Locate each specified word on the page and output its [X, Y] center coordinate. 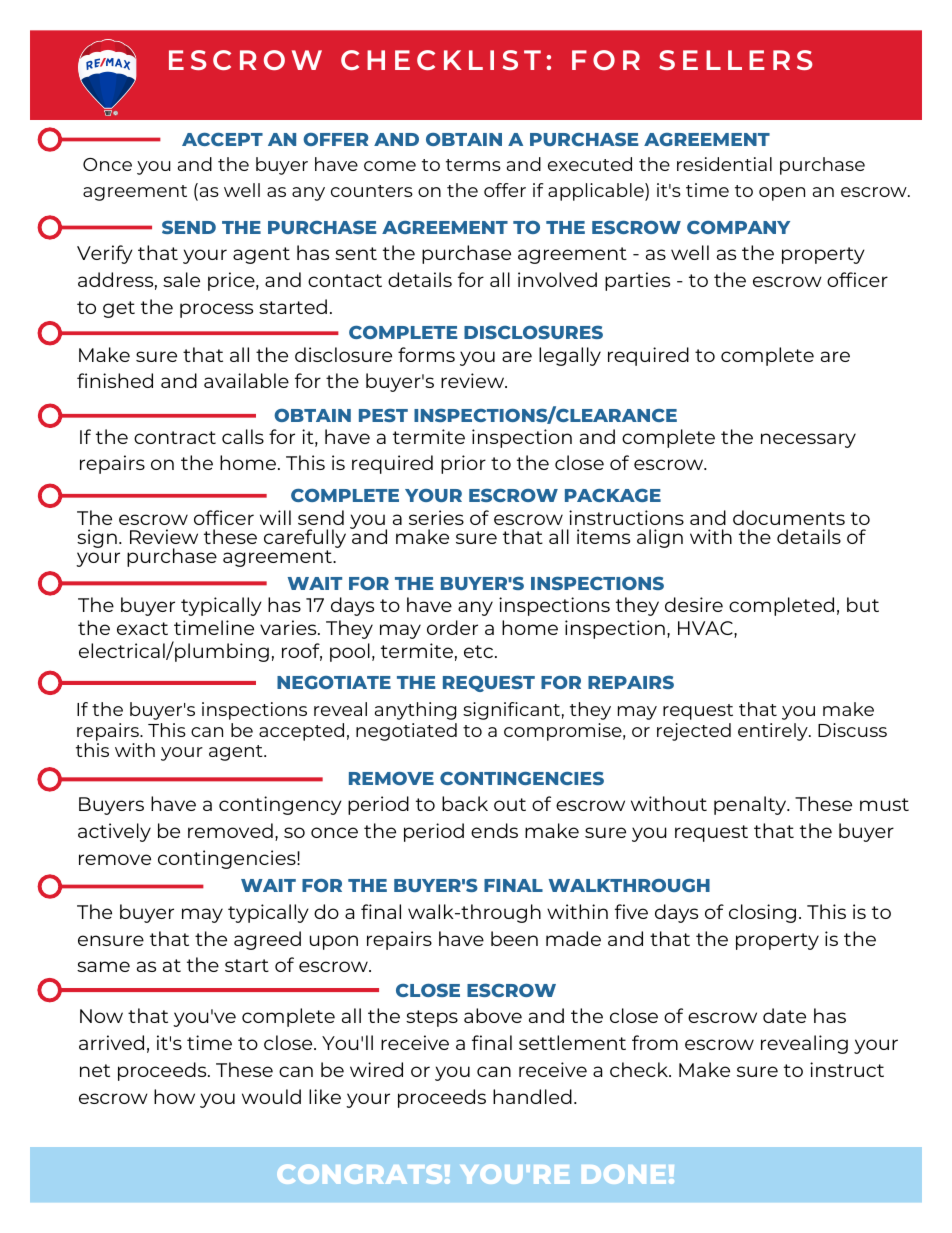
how [174, 1096]
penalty [751, 805]
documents [789, 517]
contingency [280, 805]
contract [175, 437]
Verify [105, 254]
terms [473, 165]
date [784, 1015]
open [782, 194]
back [465, 803]
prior [463, 464]
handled [532, 1096]
